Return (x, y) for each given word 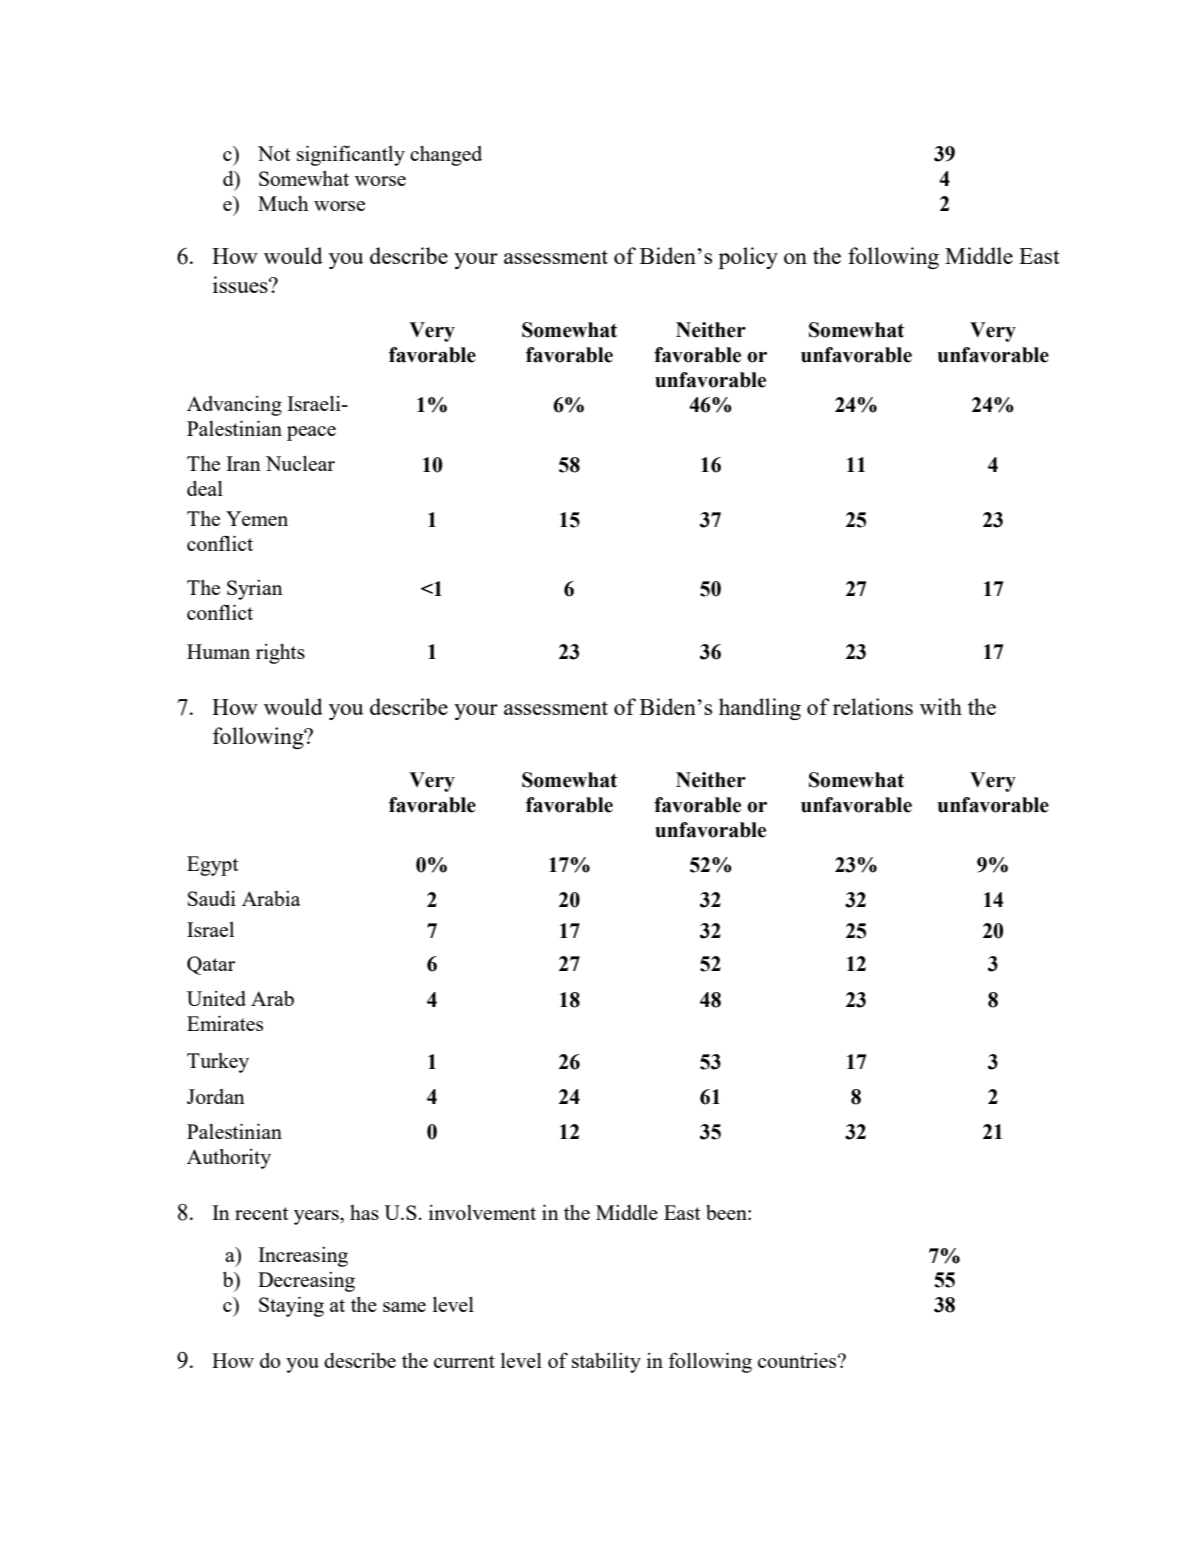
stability (606, 1363)
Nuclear (300, 463)
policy (748, 258)
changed (446, 156)
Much (283, 203)
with (941, 706)
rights (280, 654)
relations (873, 706)
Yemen (257, 518)
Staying (291, 1307)
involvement (482, 1212)
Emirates (225, 1023)
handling (760, 709)
